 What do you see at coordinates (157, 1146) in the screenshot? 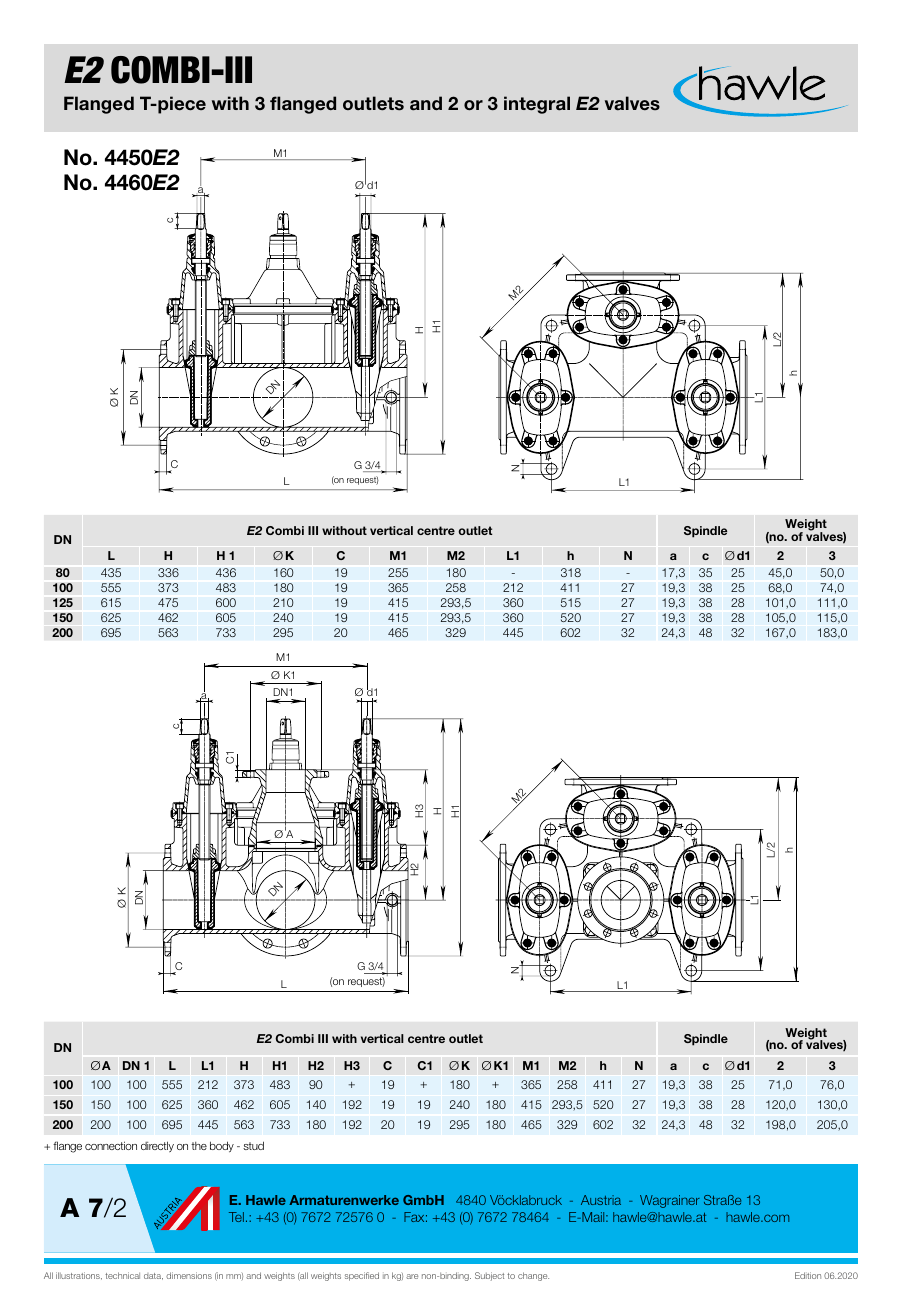
I see `directly` at bounding box center [157, 1146].
